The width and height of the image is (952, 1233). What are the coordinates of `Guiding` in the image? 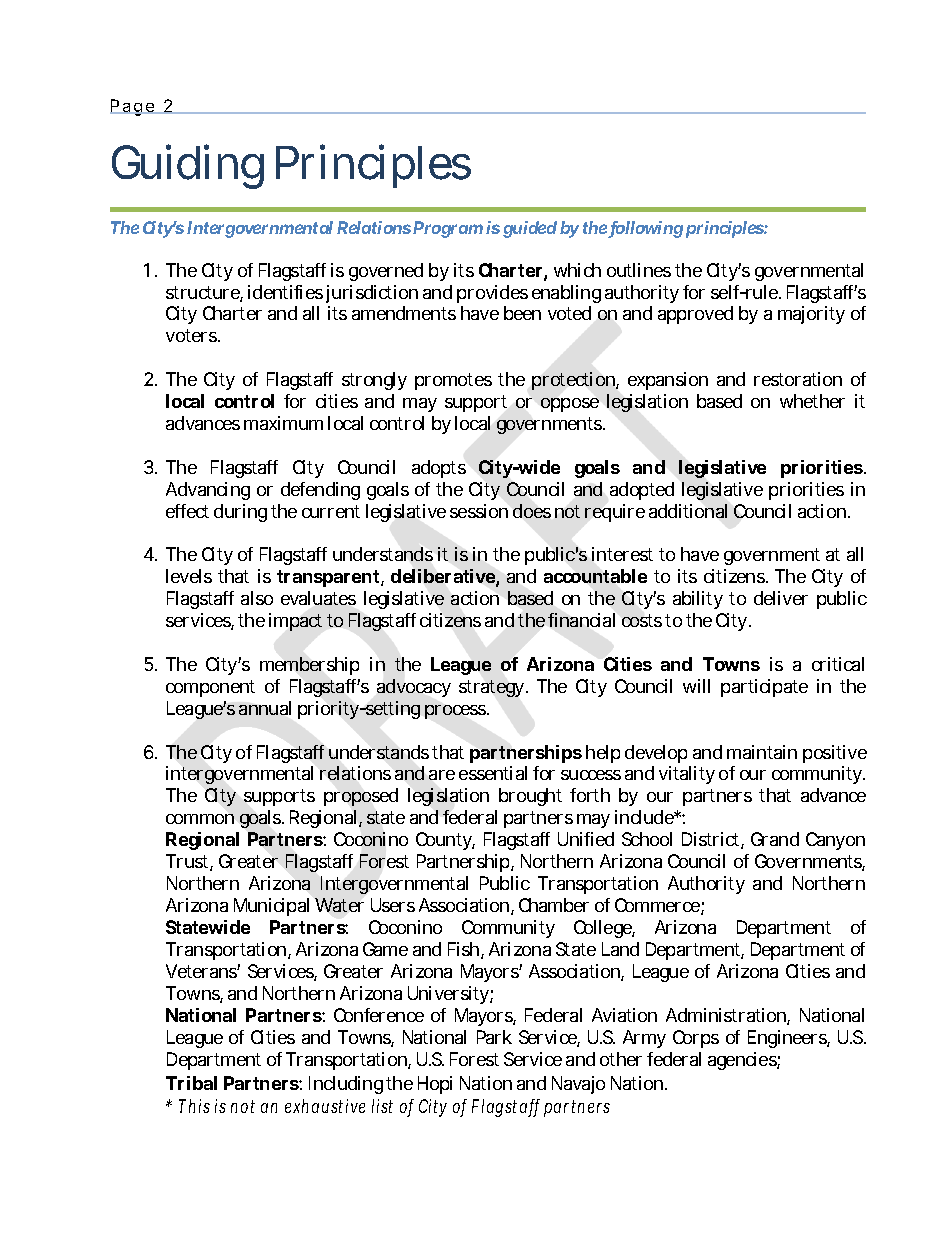 It's located at (188, 166).
